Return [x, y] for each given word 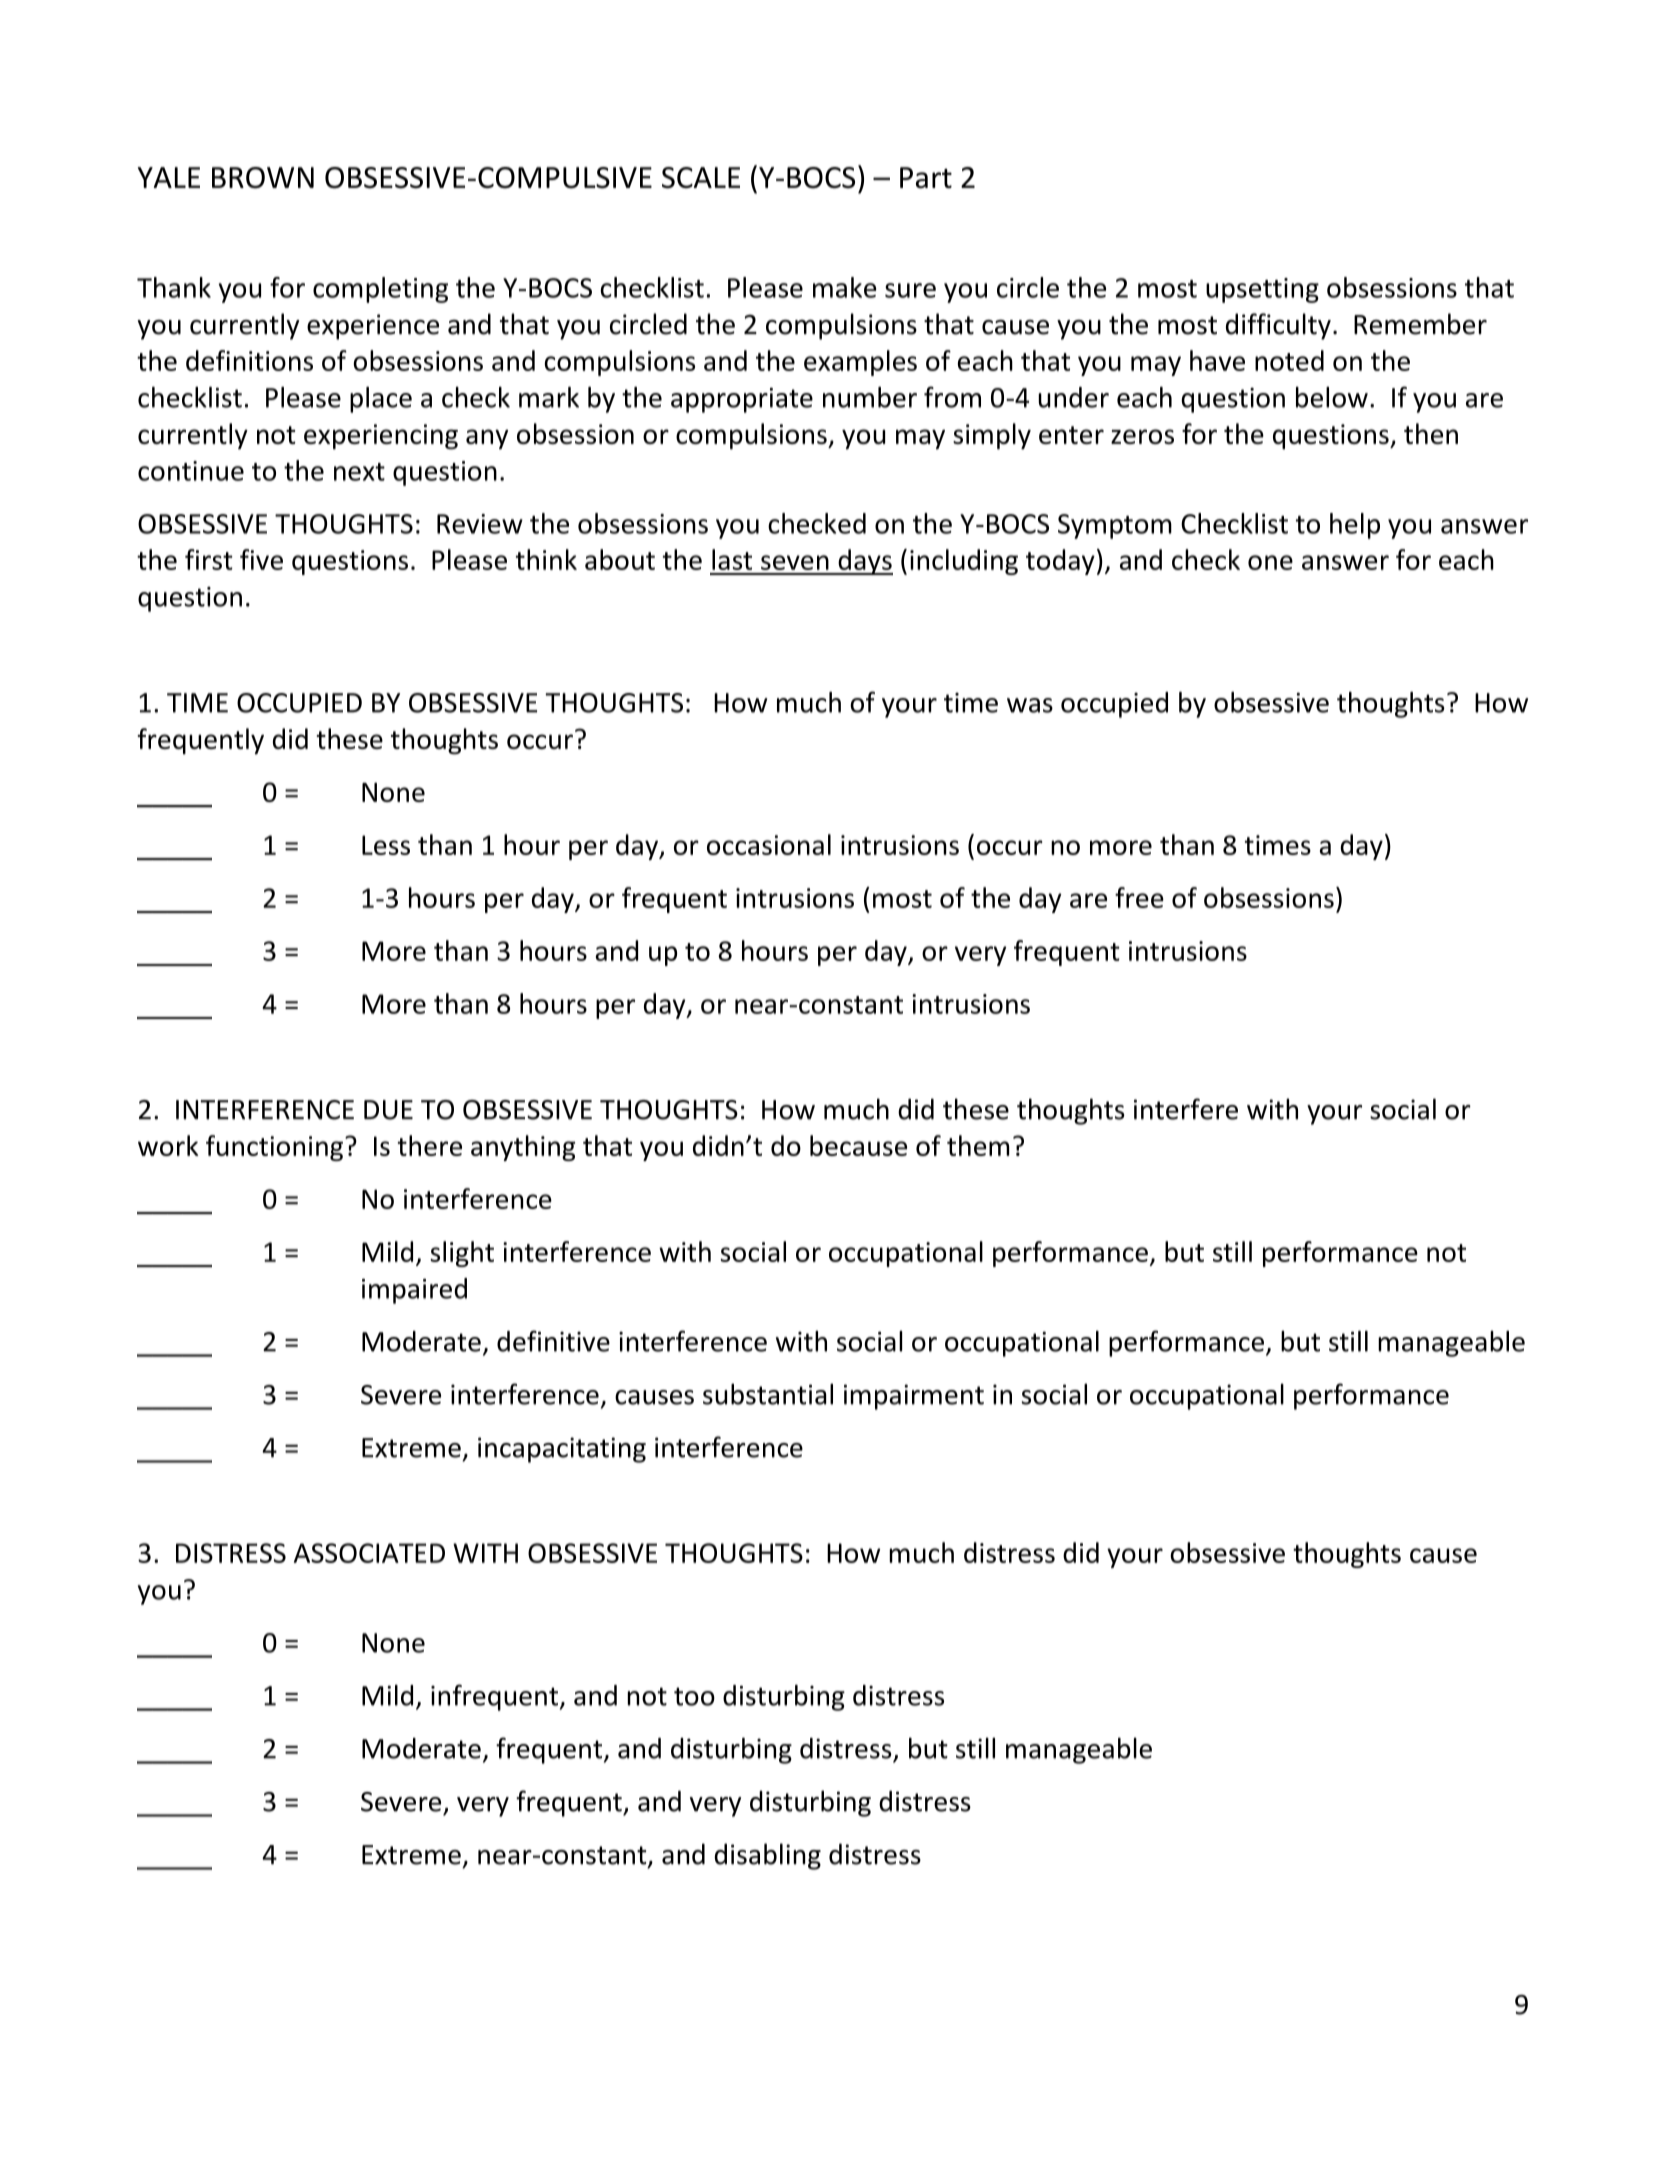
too [694, 1696]
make [845, 287]
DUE [388, 1110]
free [1139, 897]
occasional [769, 844]
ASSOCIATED [369, 1553]
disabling [768, 1856]
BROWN [263, 178]
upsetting [1262, 290]
